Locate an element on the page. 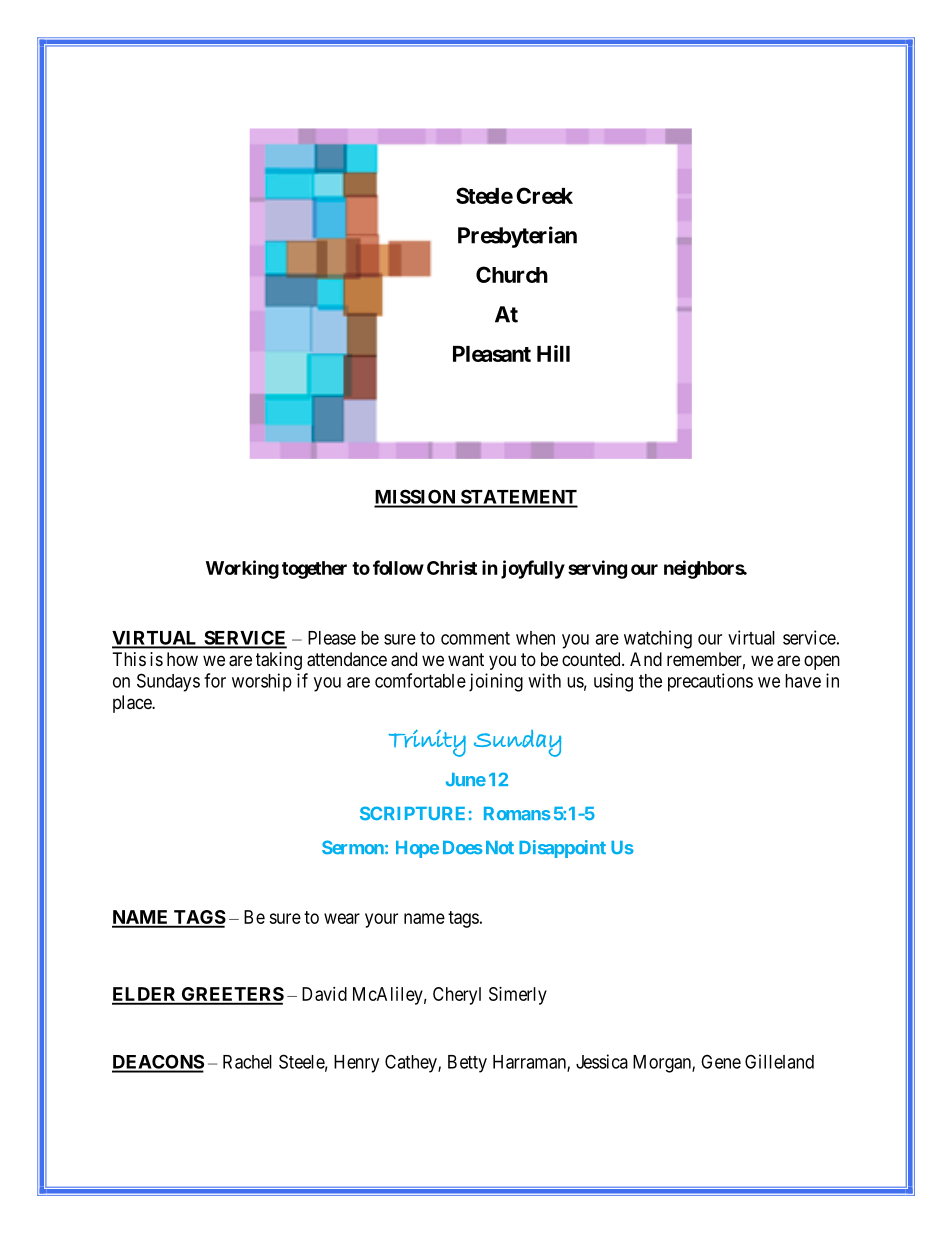  Hill is located at coordinates (553, 353).
